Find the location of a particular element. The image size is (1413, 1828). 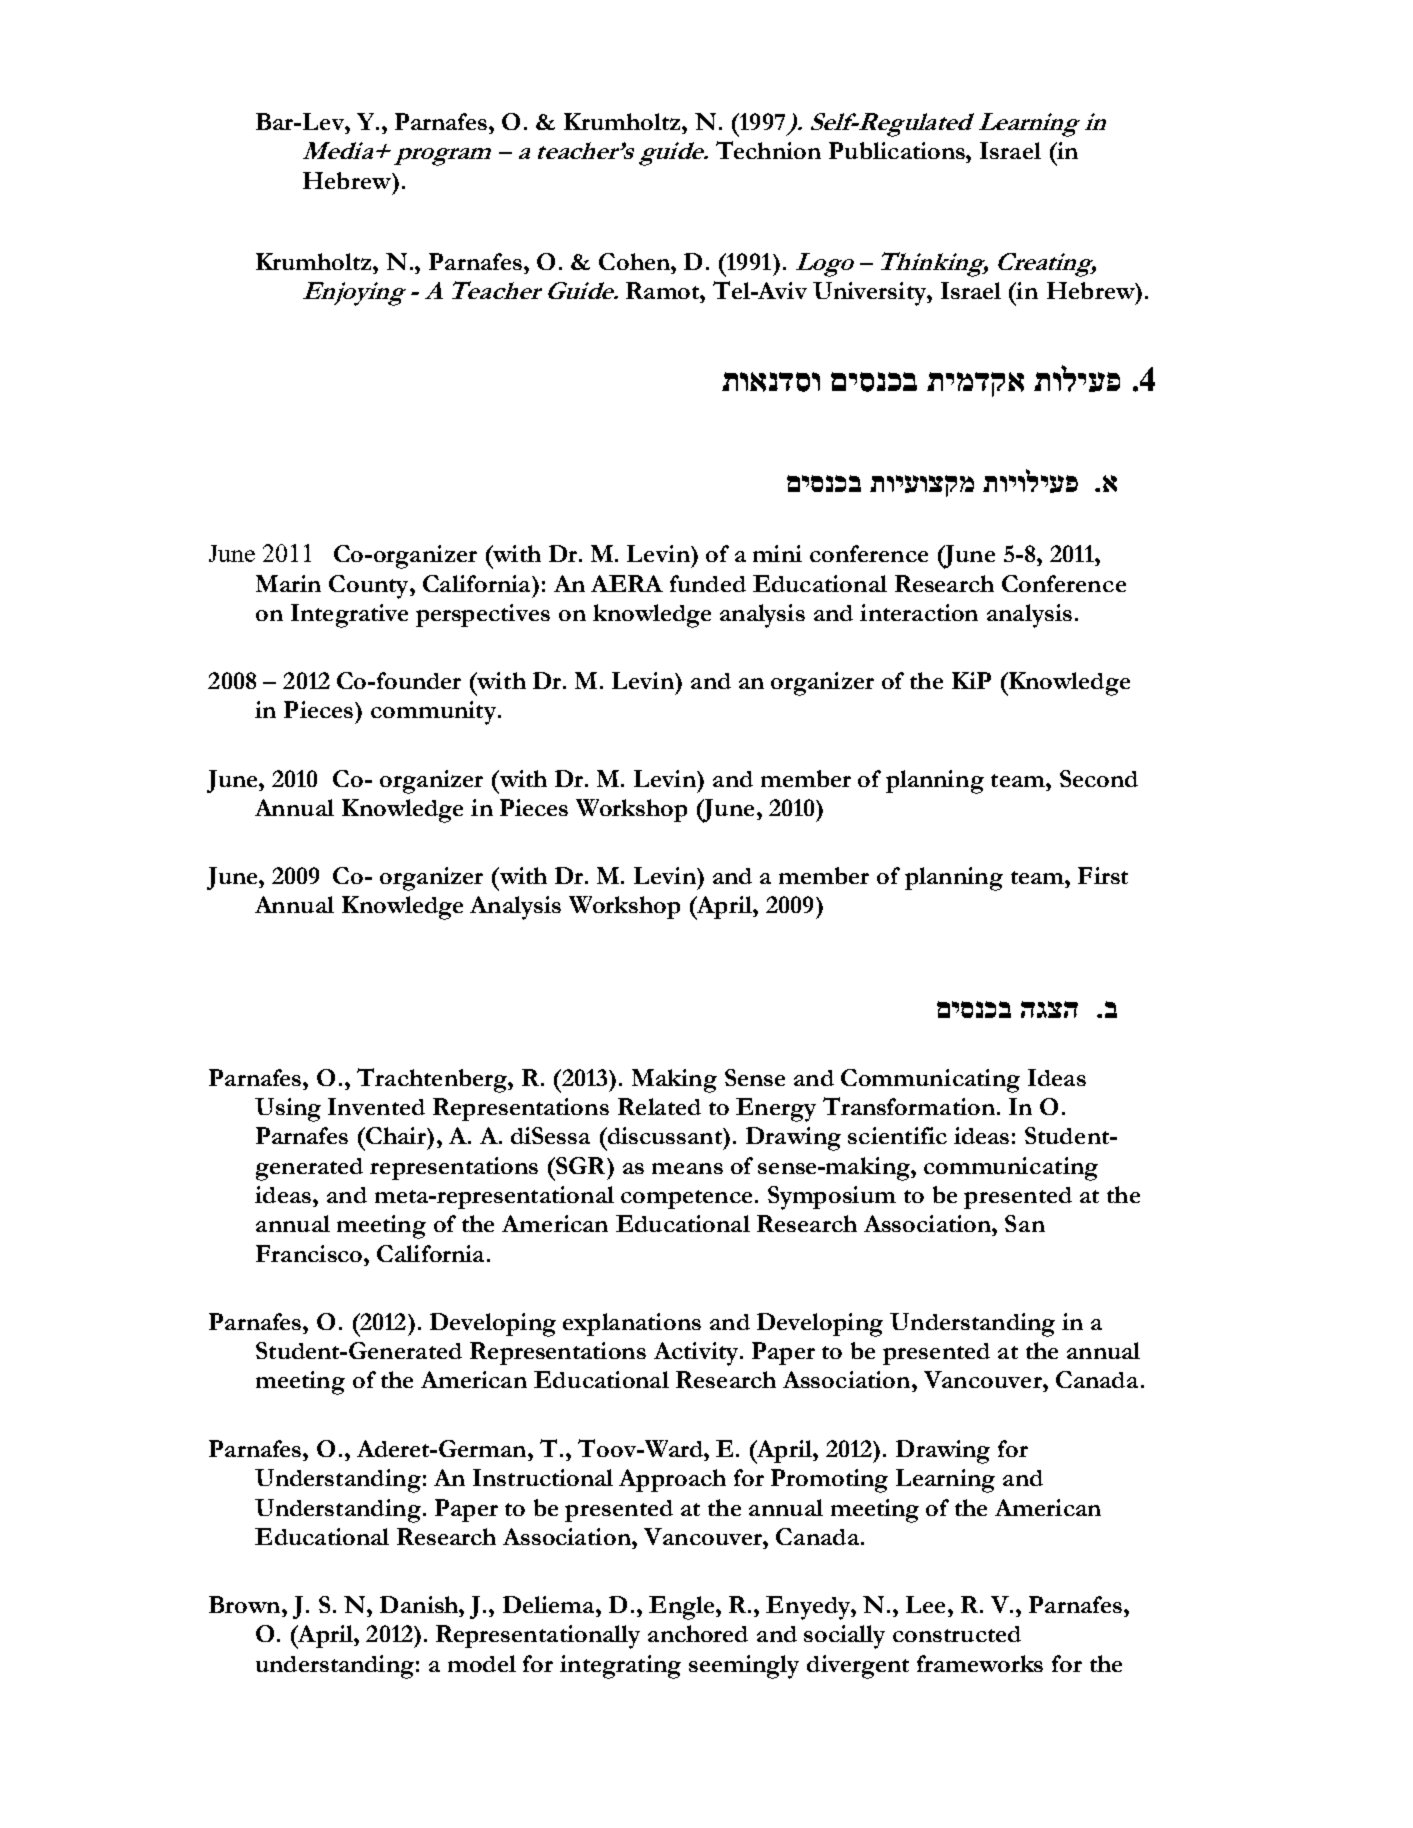

County is located at coordinates (370, 587).
